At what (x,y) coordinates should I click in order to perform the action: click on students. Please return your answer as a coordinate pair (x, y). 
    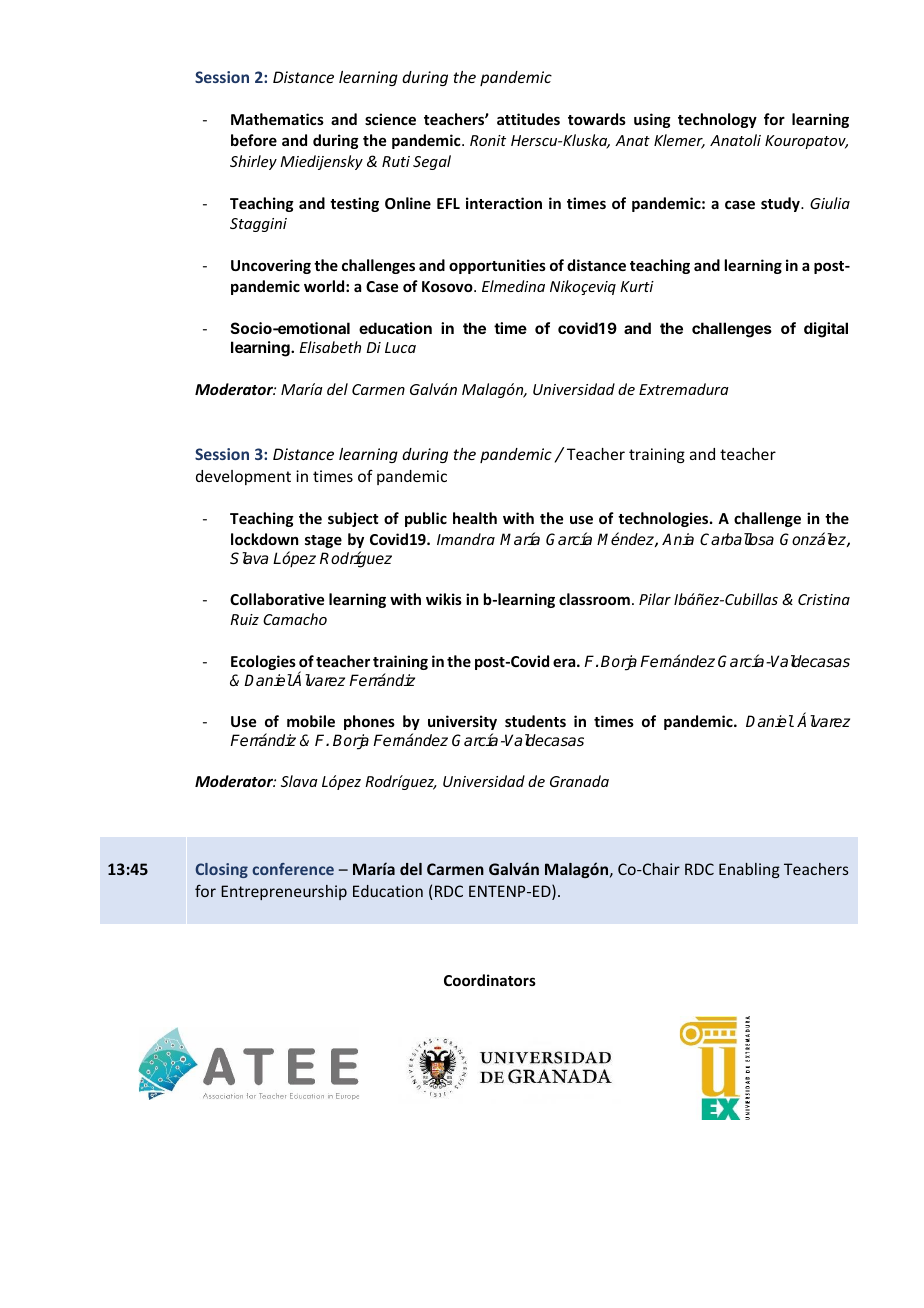
    Looking at the image, I should click on (535, 721).
